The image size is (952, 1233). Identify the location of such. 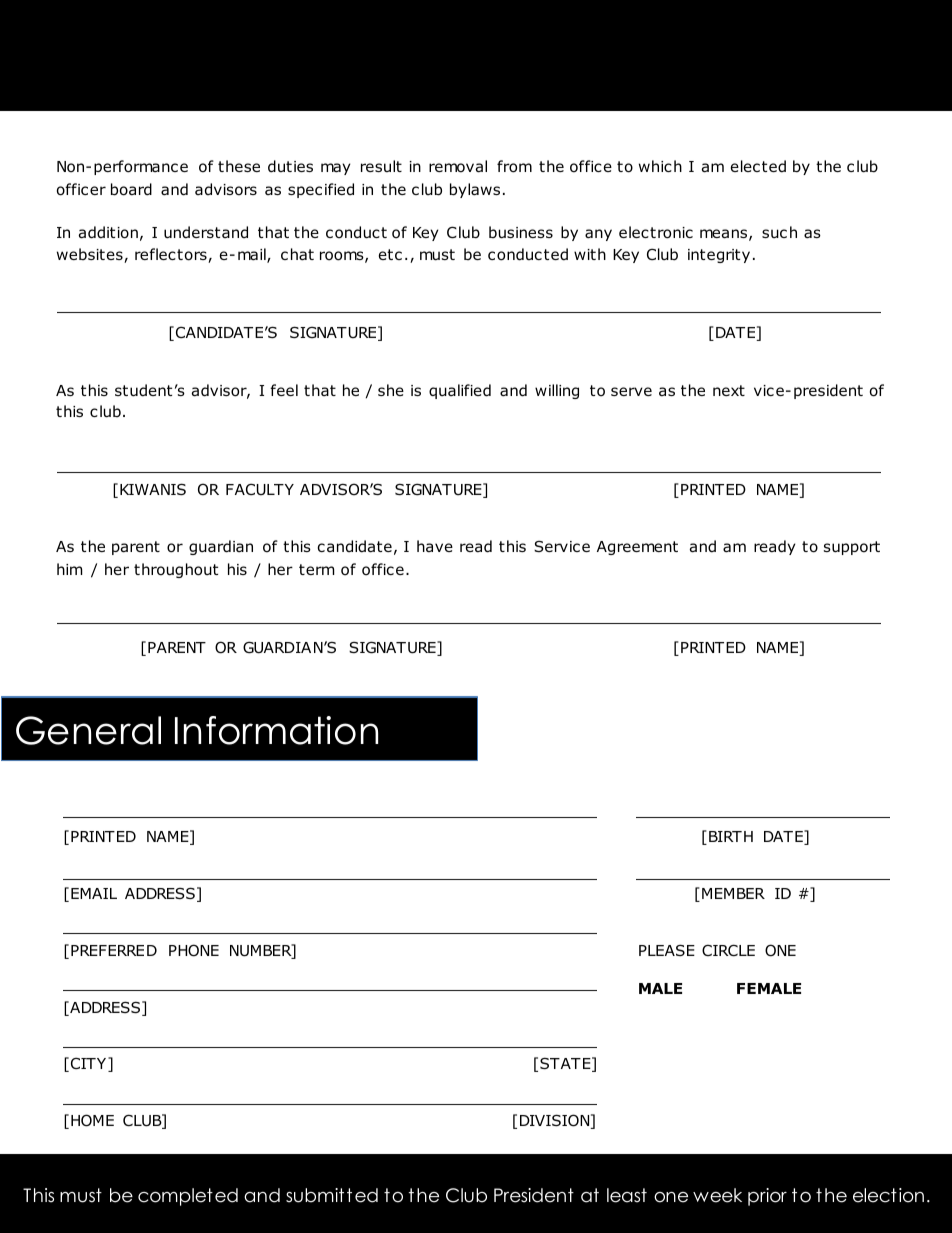
(779, 232).
